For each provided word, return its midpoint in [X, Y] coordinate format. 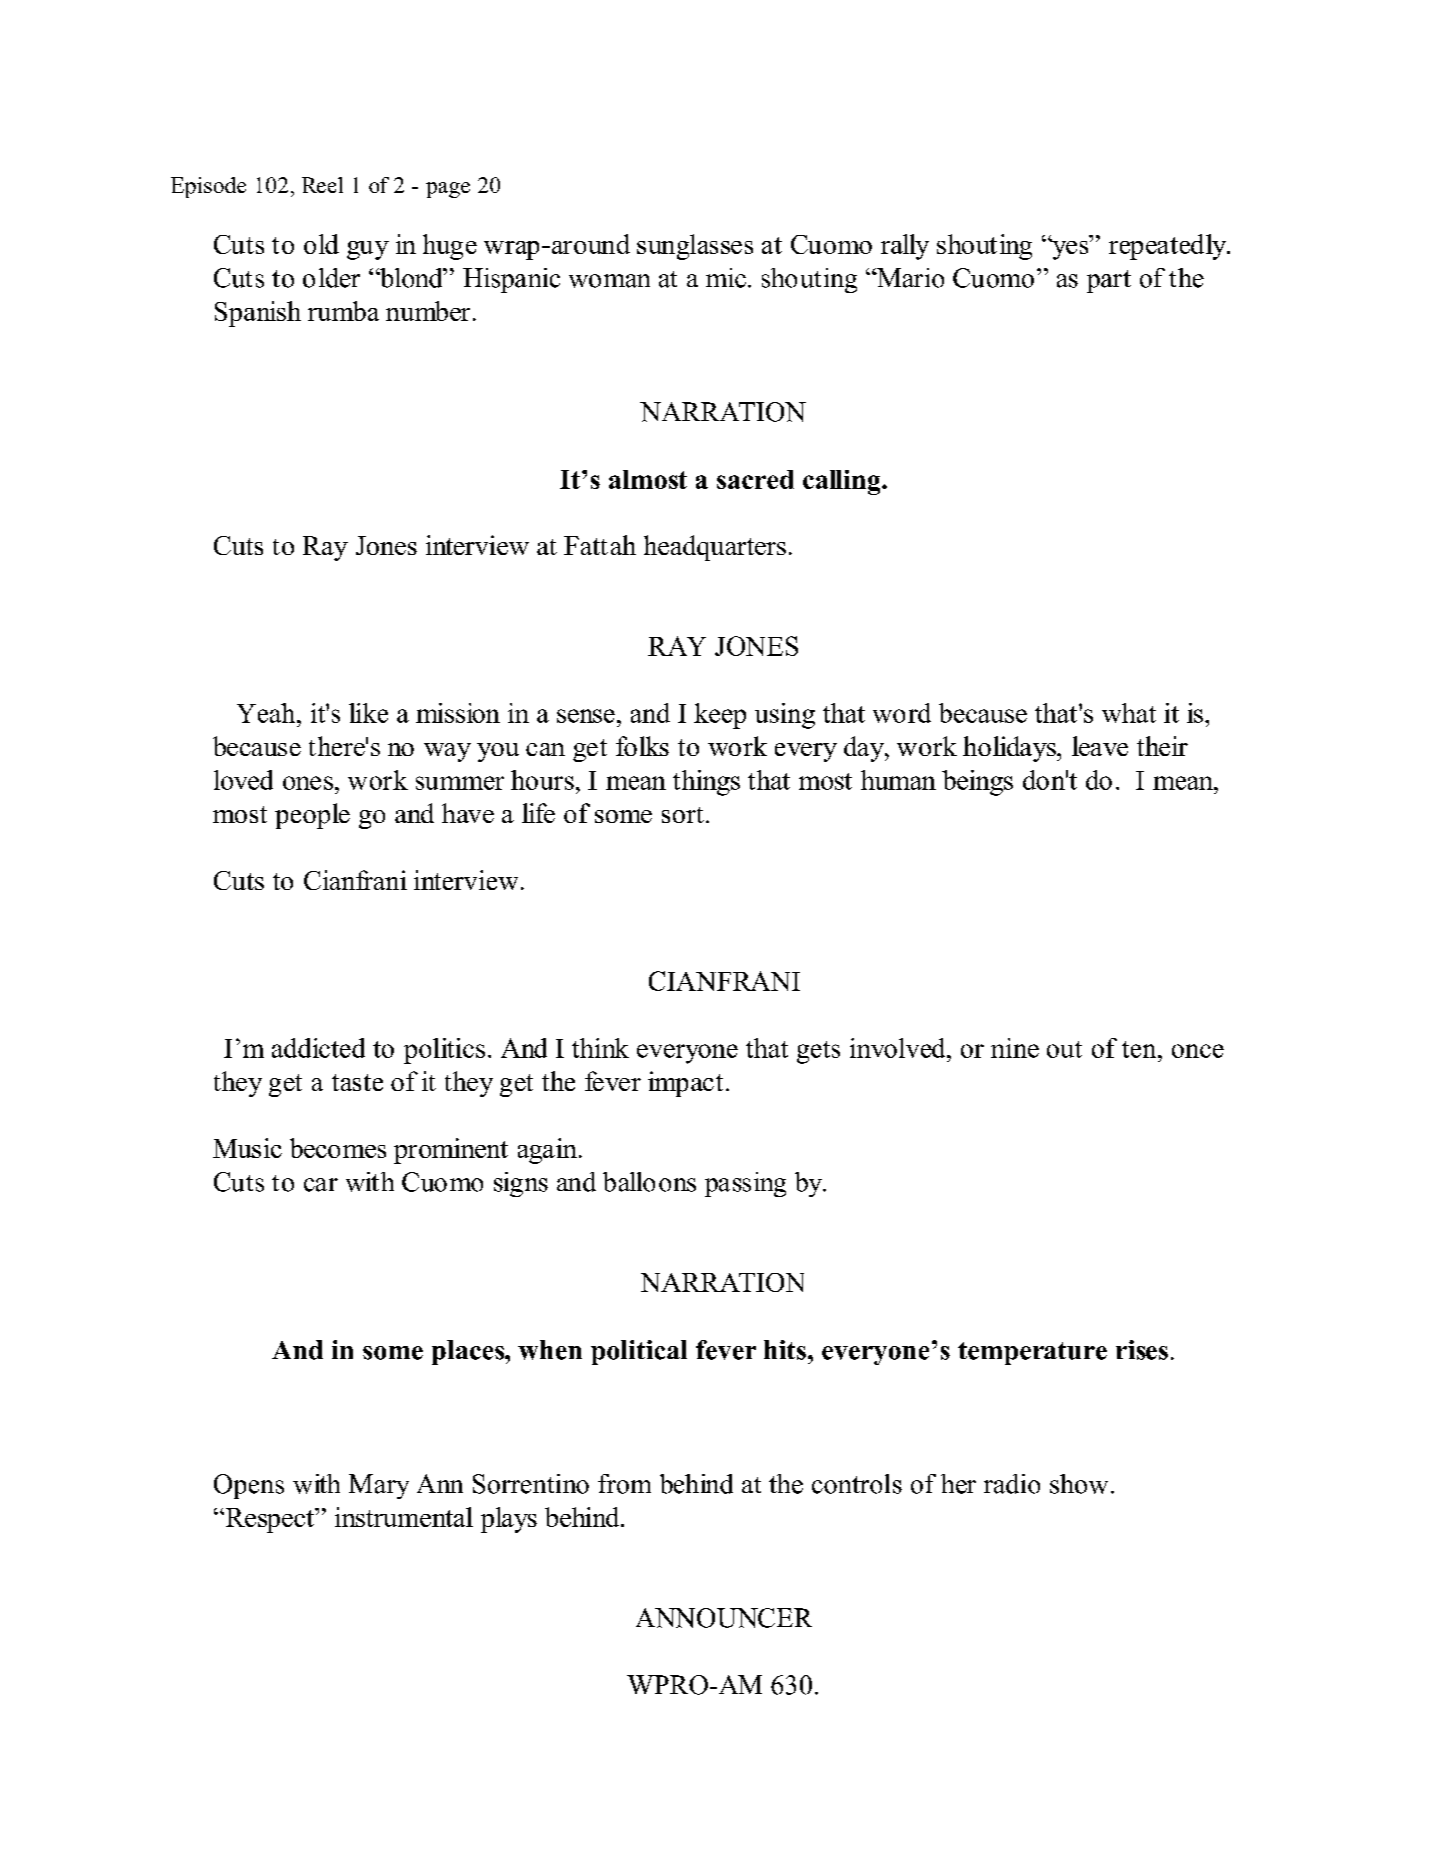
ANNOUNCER [724, 1618]
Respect [269, 1520]
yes [1070, 249]
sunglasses [695, 247]
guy [368, 250]
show [1079, 1484]
